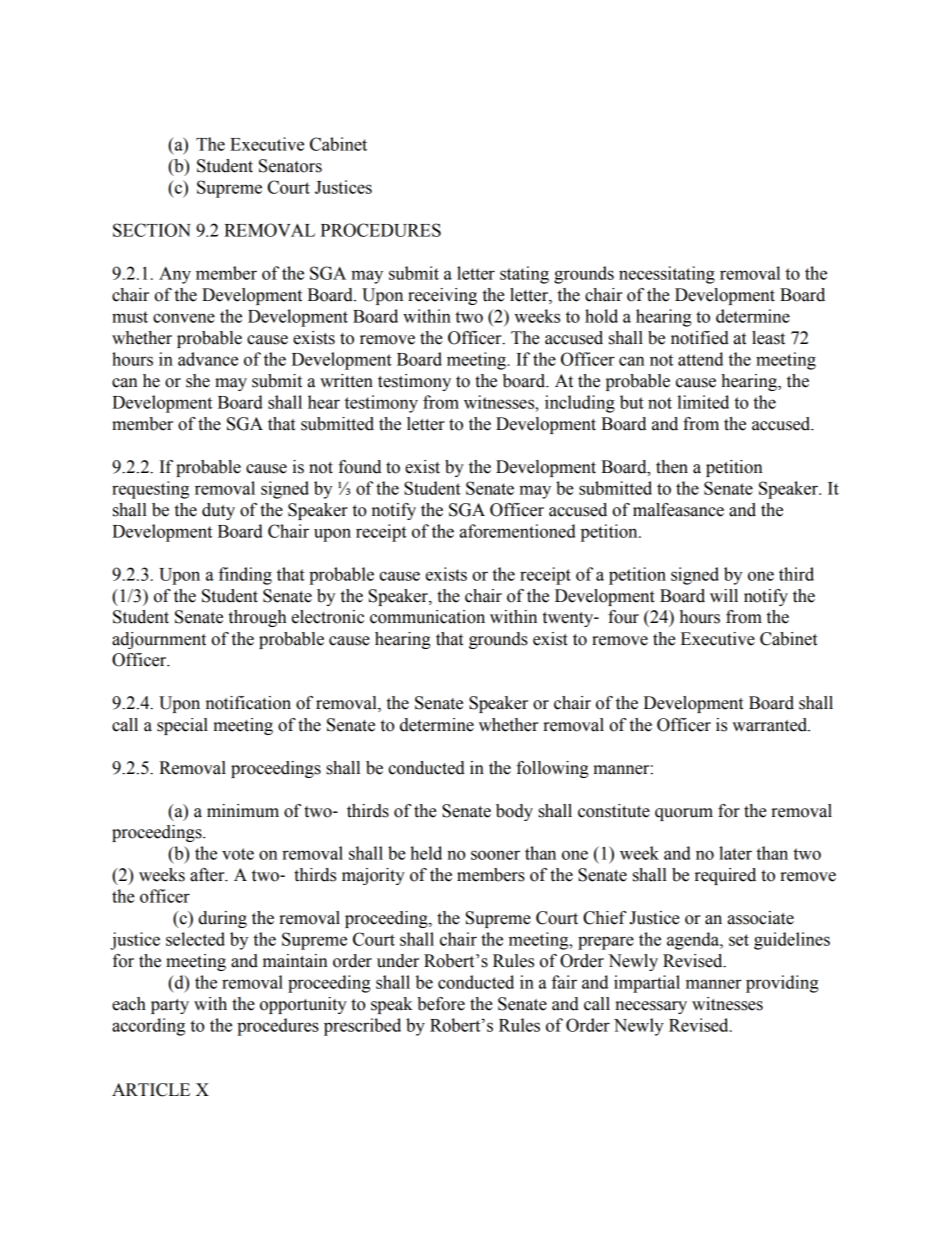 This screenshot has width=952, height=1233. What do you see at coordinates (724, 595) in the screenshot?
I see `will` at bounding box center [724, 595].
